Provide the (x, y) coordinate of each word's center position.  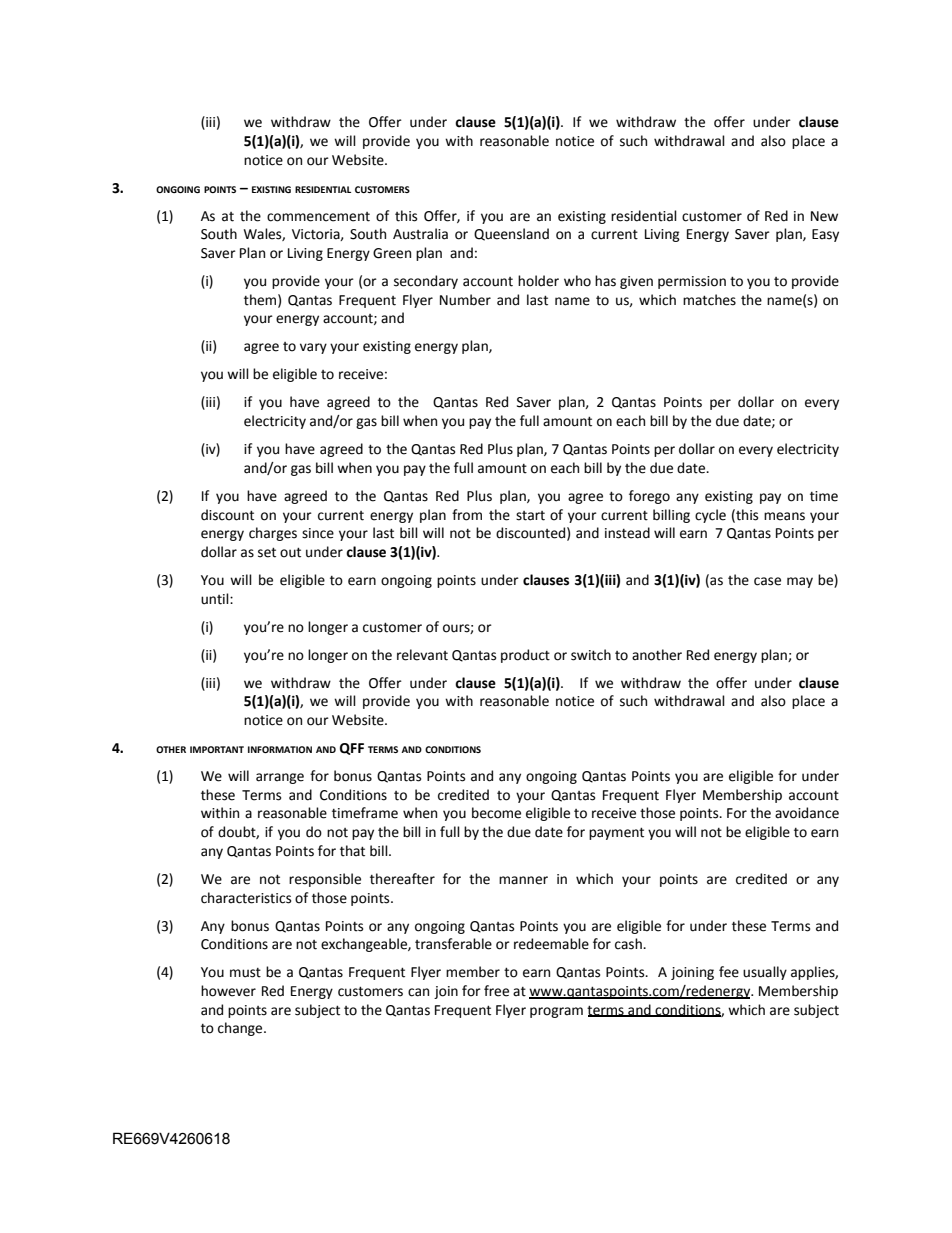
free (496, 991)
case (767, 581)
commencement (318, 217)
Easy (825, 235)
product (525, 656)
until (216, 599)
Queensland (511, 234)
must (245, 973)
